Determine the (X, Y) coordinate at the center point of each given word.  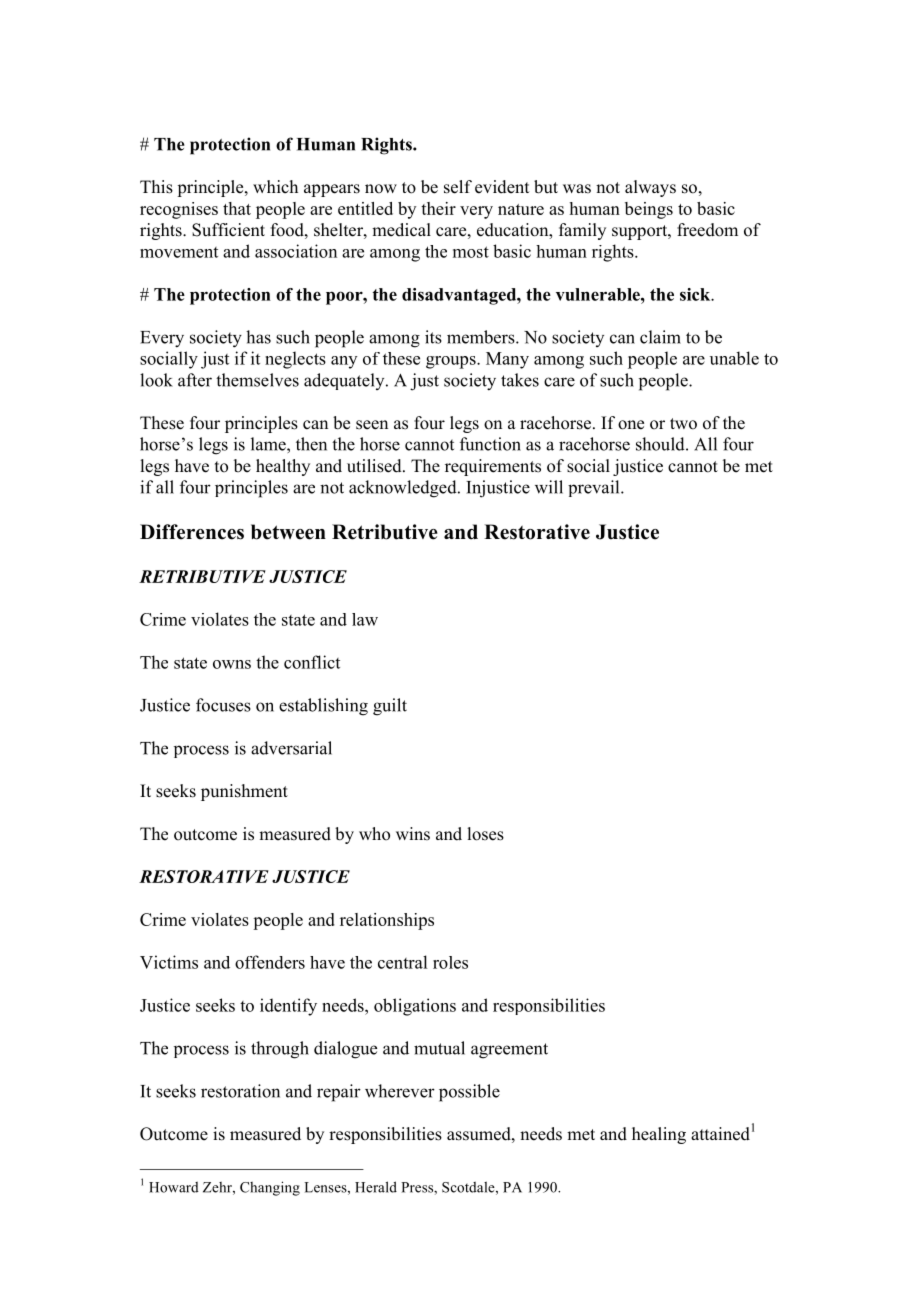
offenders (270, 962)
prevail (595, 488)
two (683, 424)
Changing (270, 1188)
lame (269, 444)
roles (450, 962)
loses (485, 834)
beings (649, 210)
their (438, 208)
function (490, 444)
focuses (223, 705)
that (237, 208)
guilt (390, 707)
